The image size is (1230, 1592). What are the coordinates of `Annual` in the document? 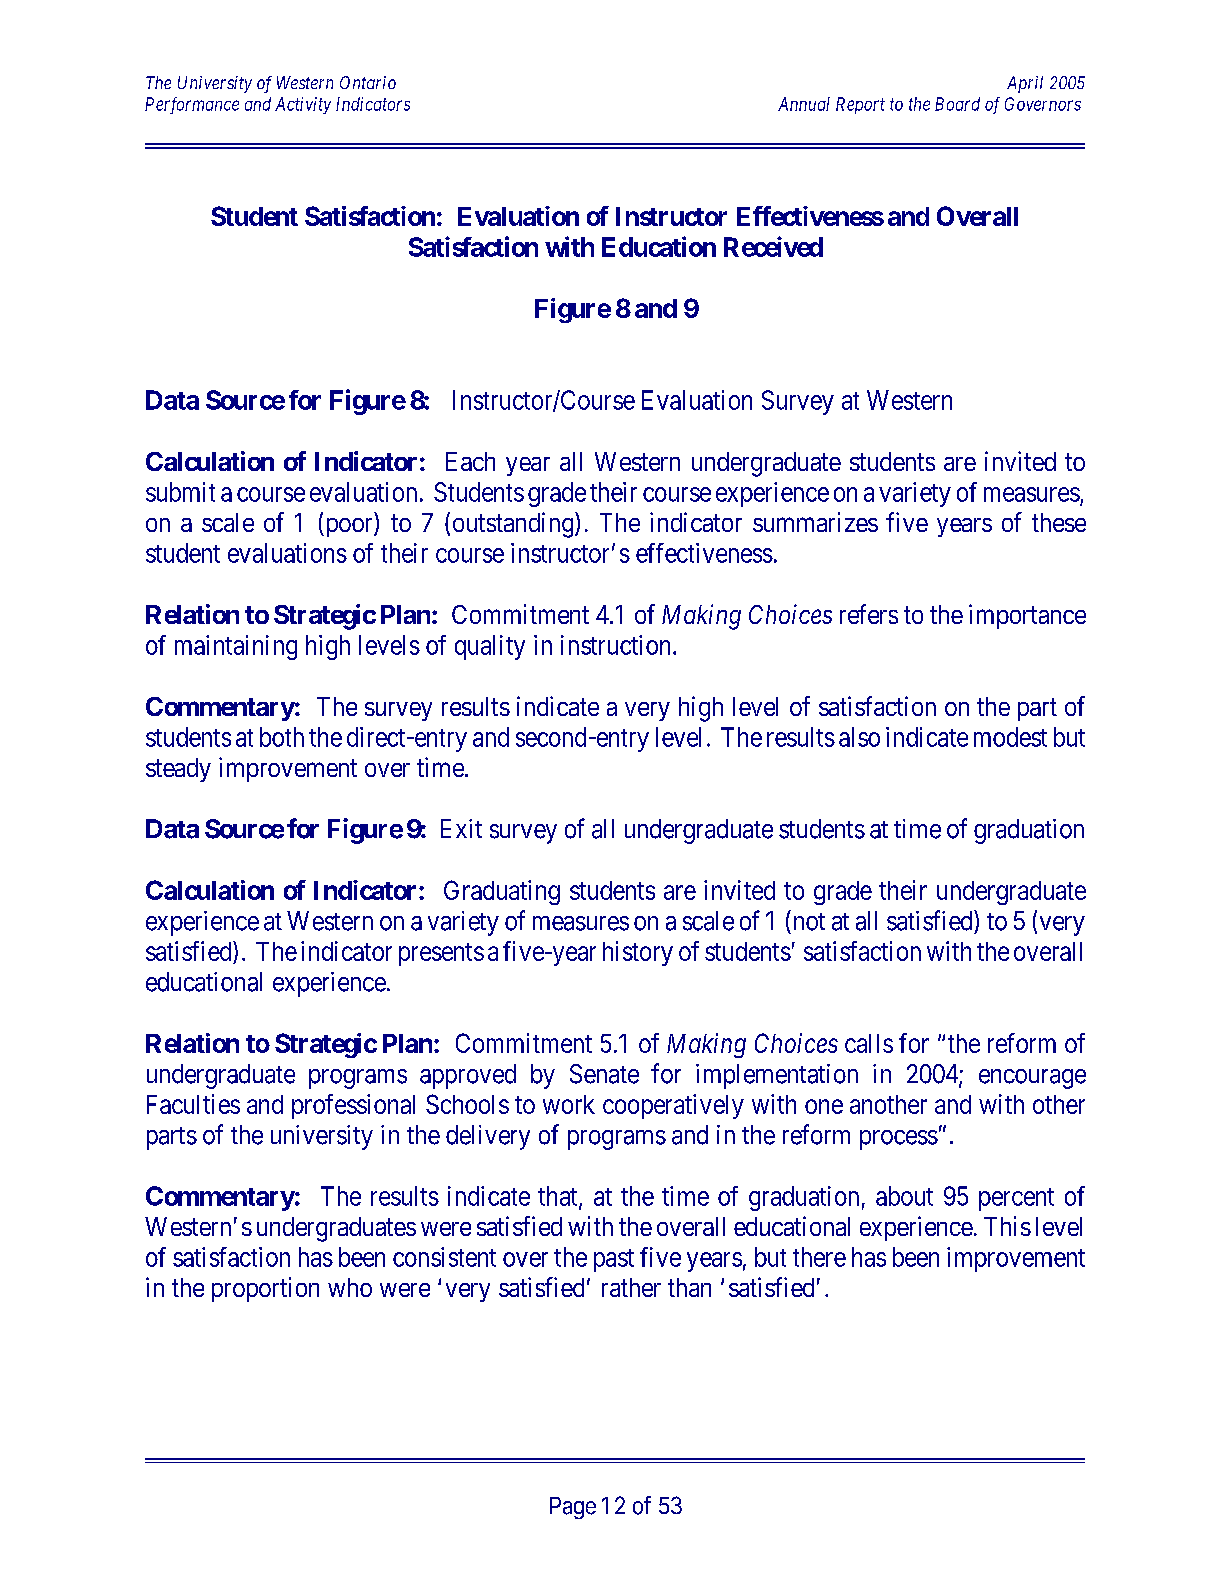 It's located at (804, 104).
